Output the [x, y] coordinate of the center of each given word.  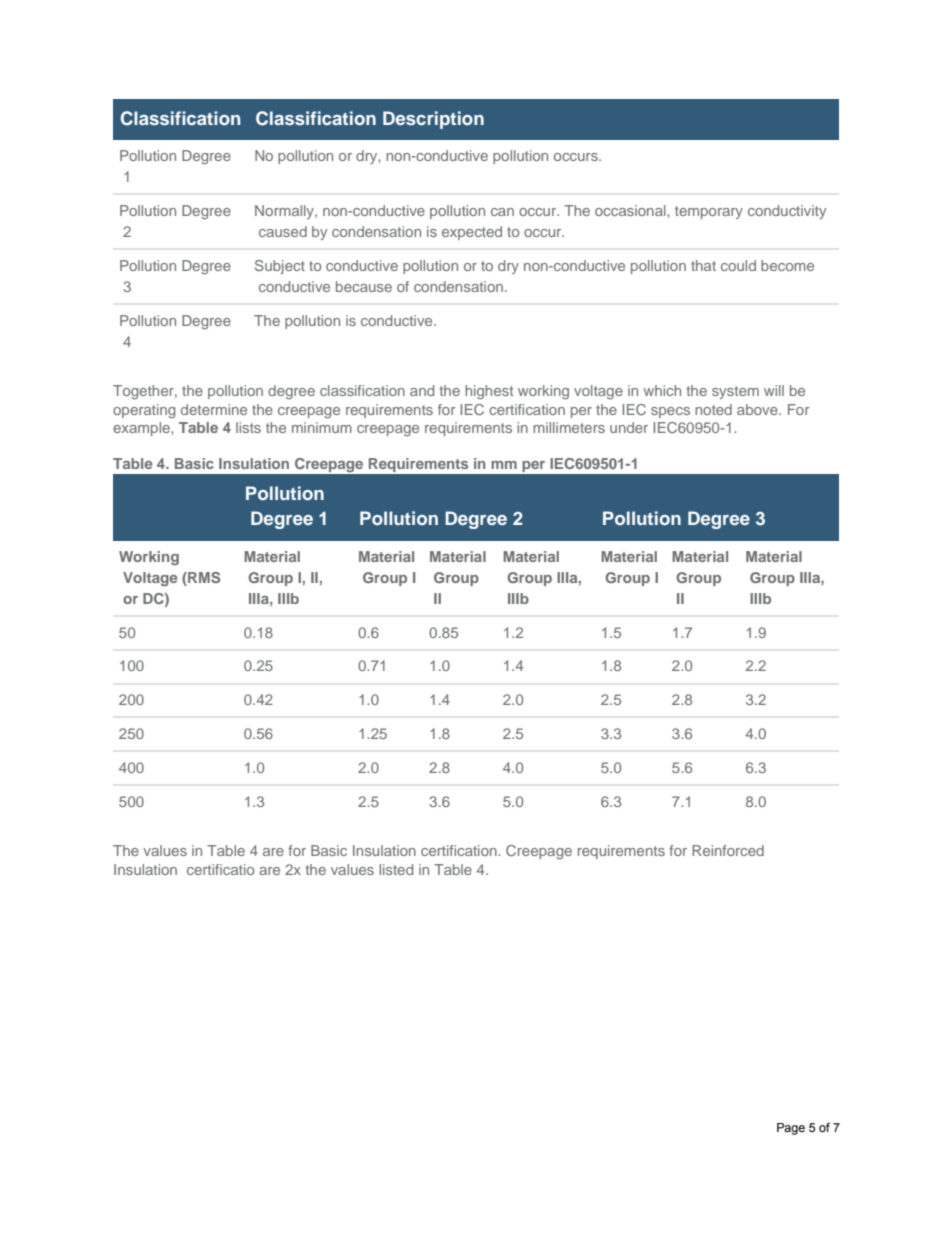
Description [433, 120]
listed [396, 869]
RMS [203, 577]
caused [283, 231]
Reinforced [728, 850]
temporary [709, 212]
